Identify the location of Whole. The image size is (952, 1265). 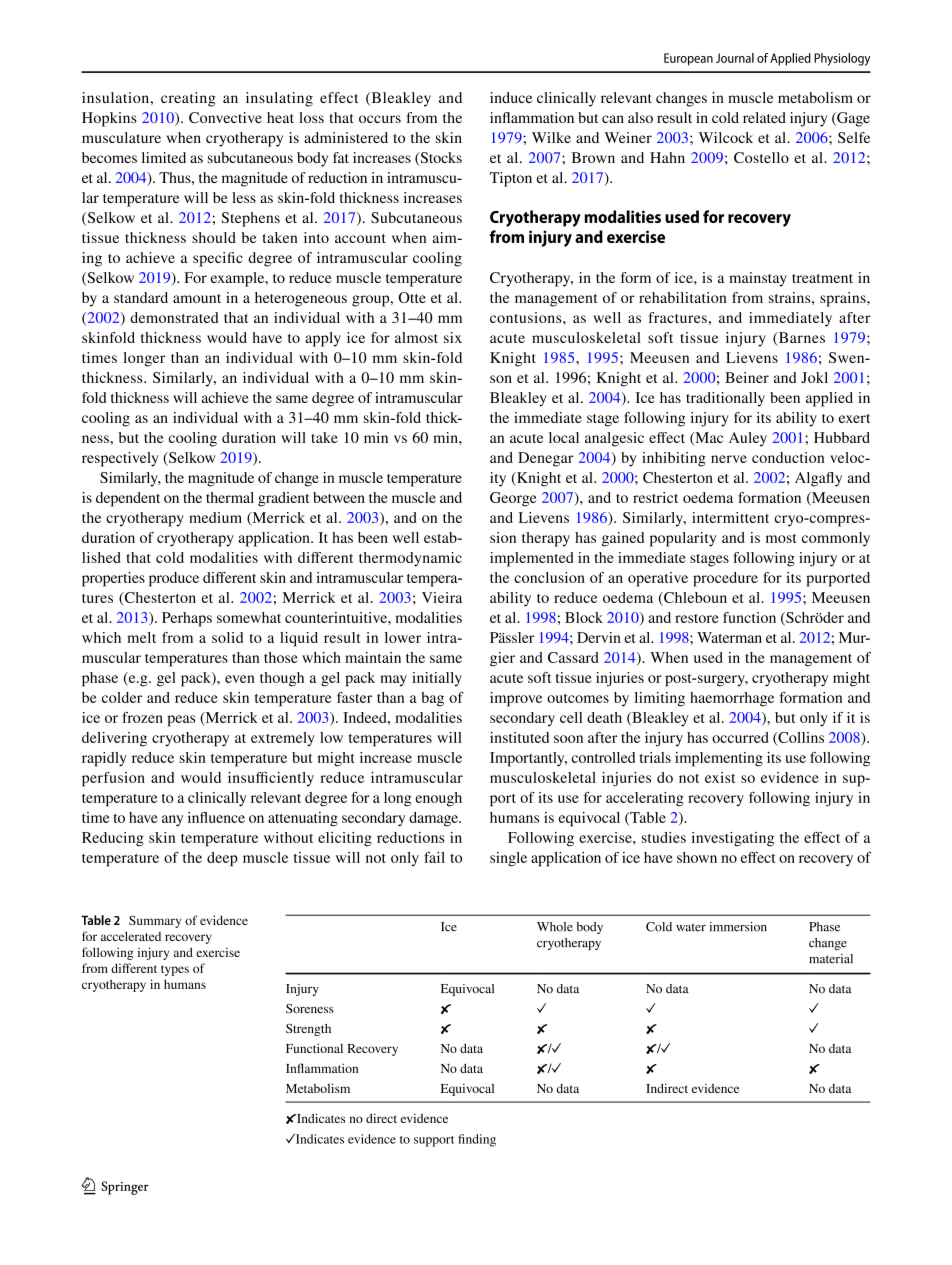
(555, 927).
